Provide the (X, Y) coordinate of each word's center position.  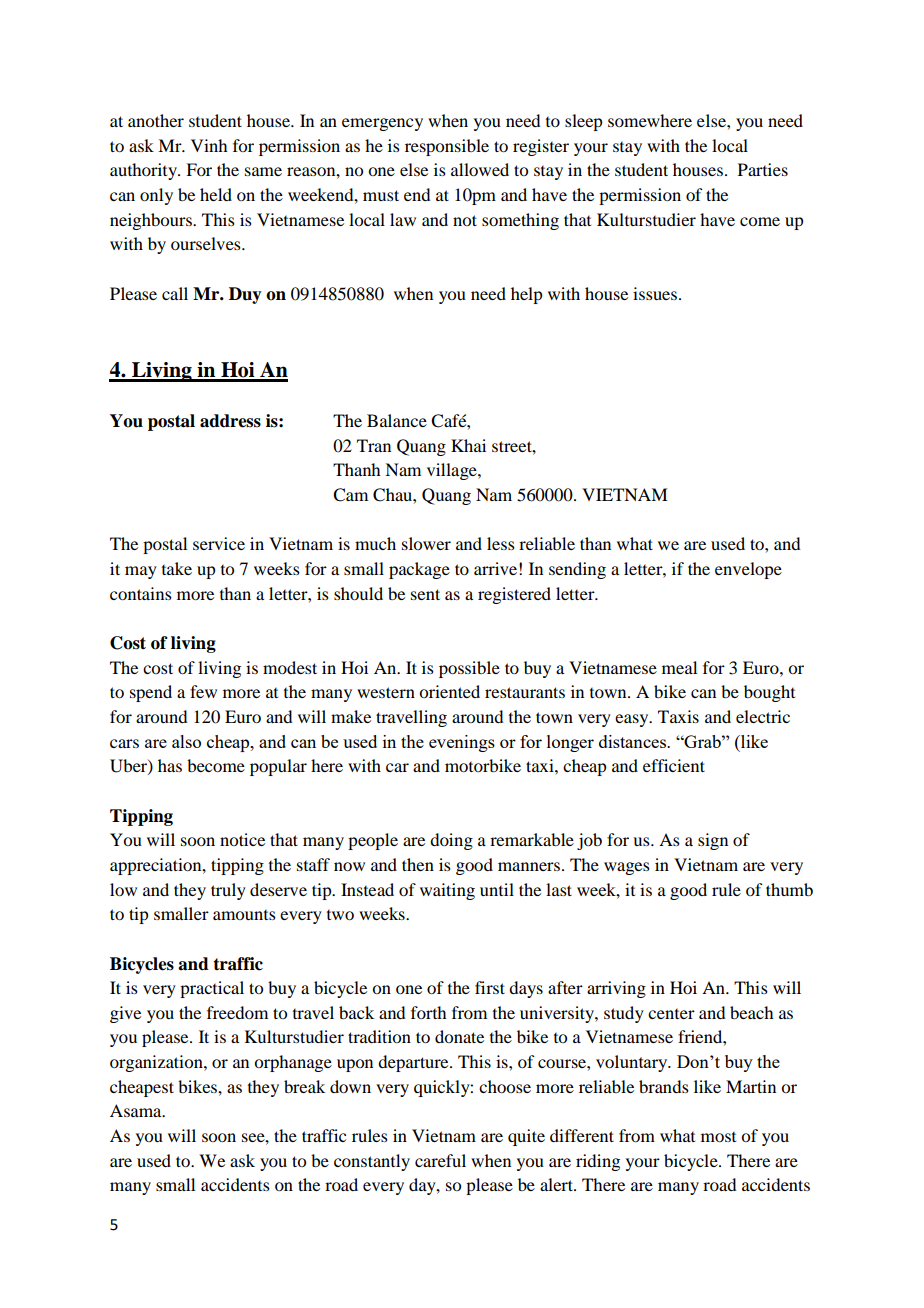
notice (242, 839)
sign (713, 841)
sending (577, 570)
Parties (763, 169)
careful (440, 1160)
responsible (447, 147)
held (216, 194)
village (453, 471)
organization (157, 1063)
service (219, 543)
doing (451, 841)
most (718, 1137)
